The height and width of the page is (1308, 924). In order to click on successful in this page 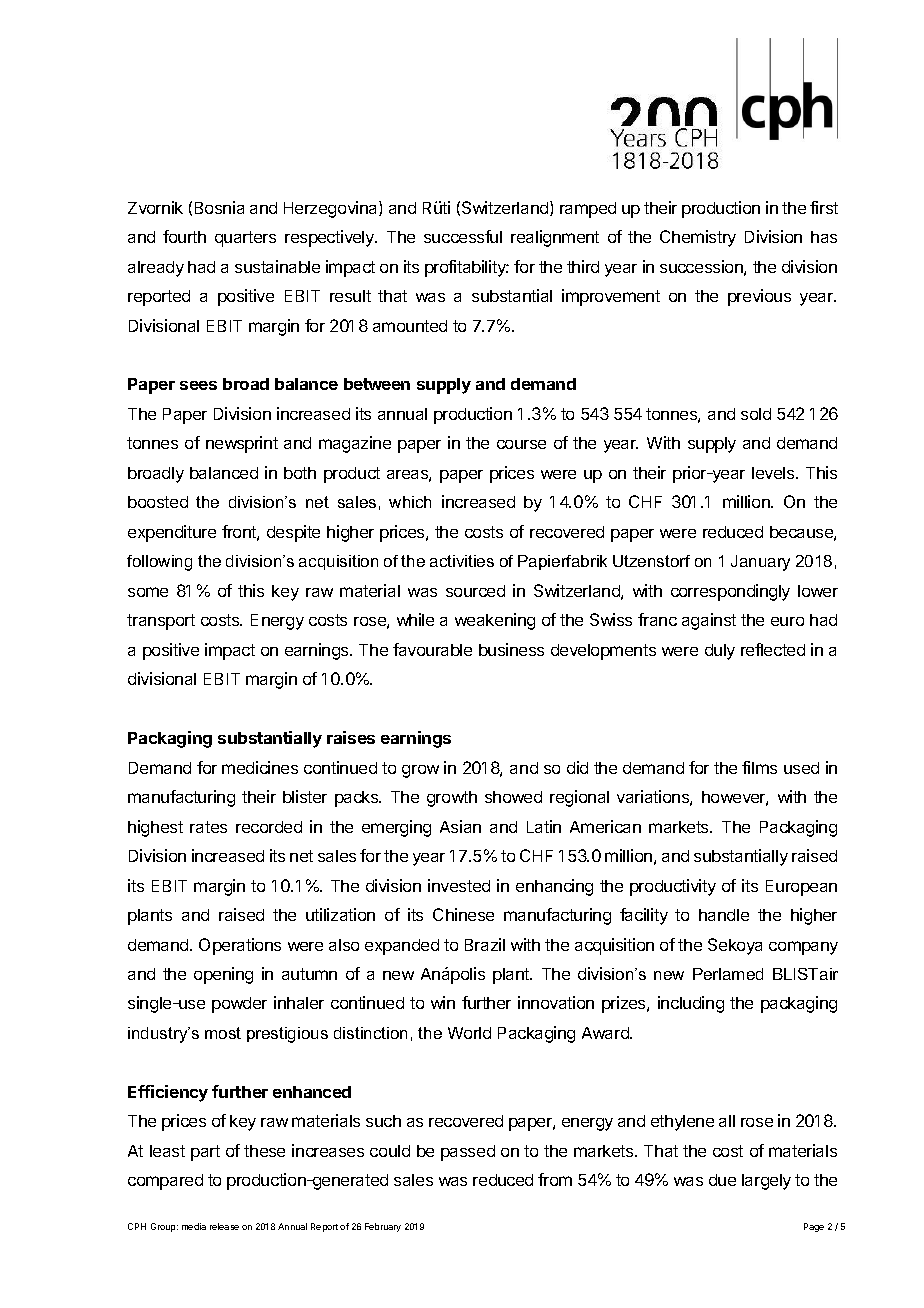, I will do `click(463, 236)`.
